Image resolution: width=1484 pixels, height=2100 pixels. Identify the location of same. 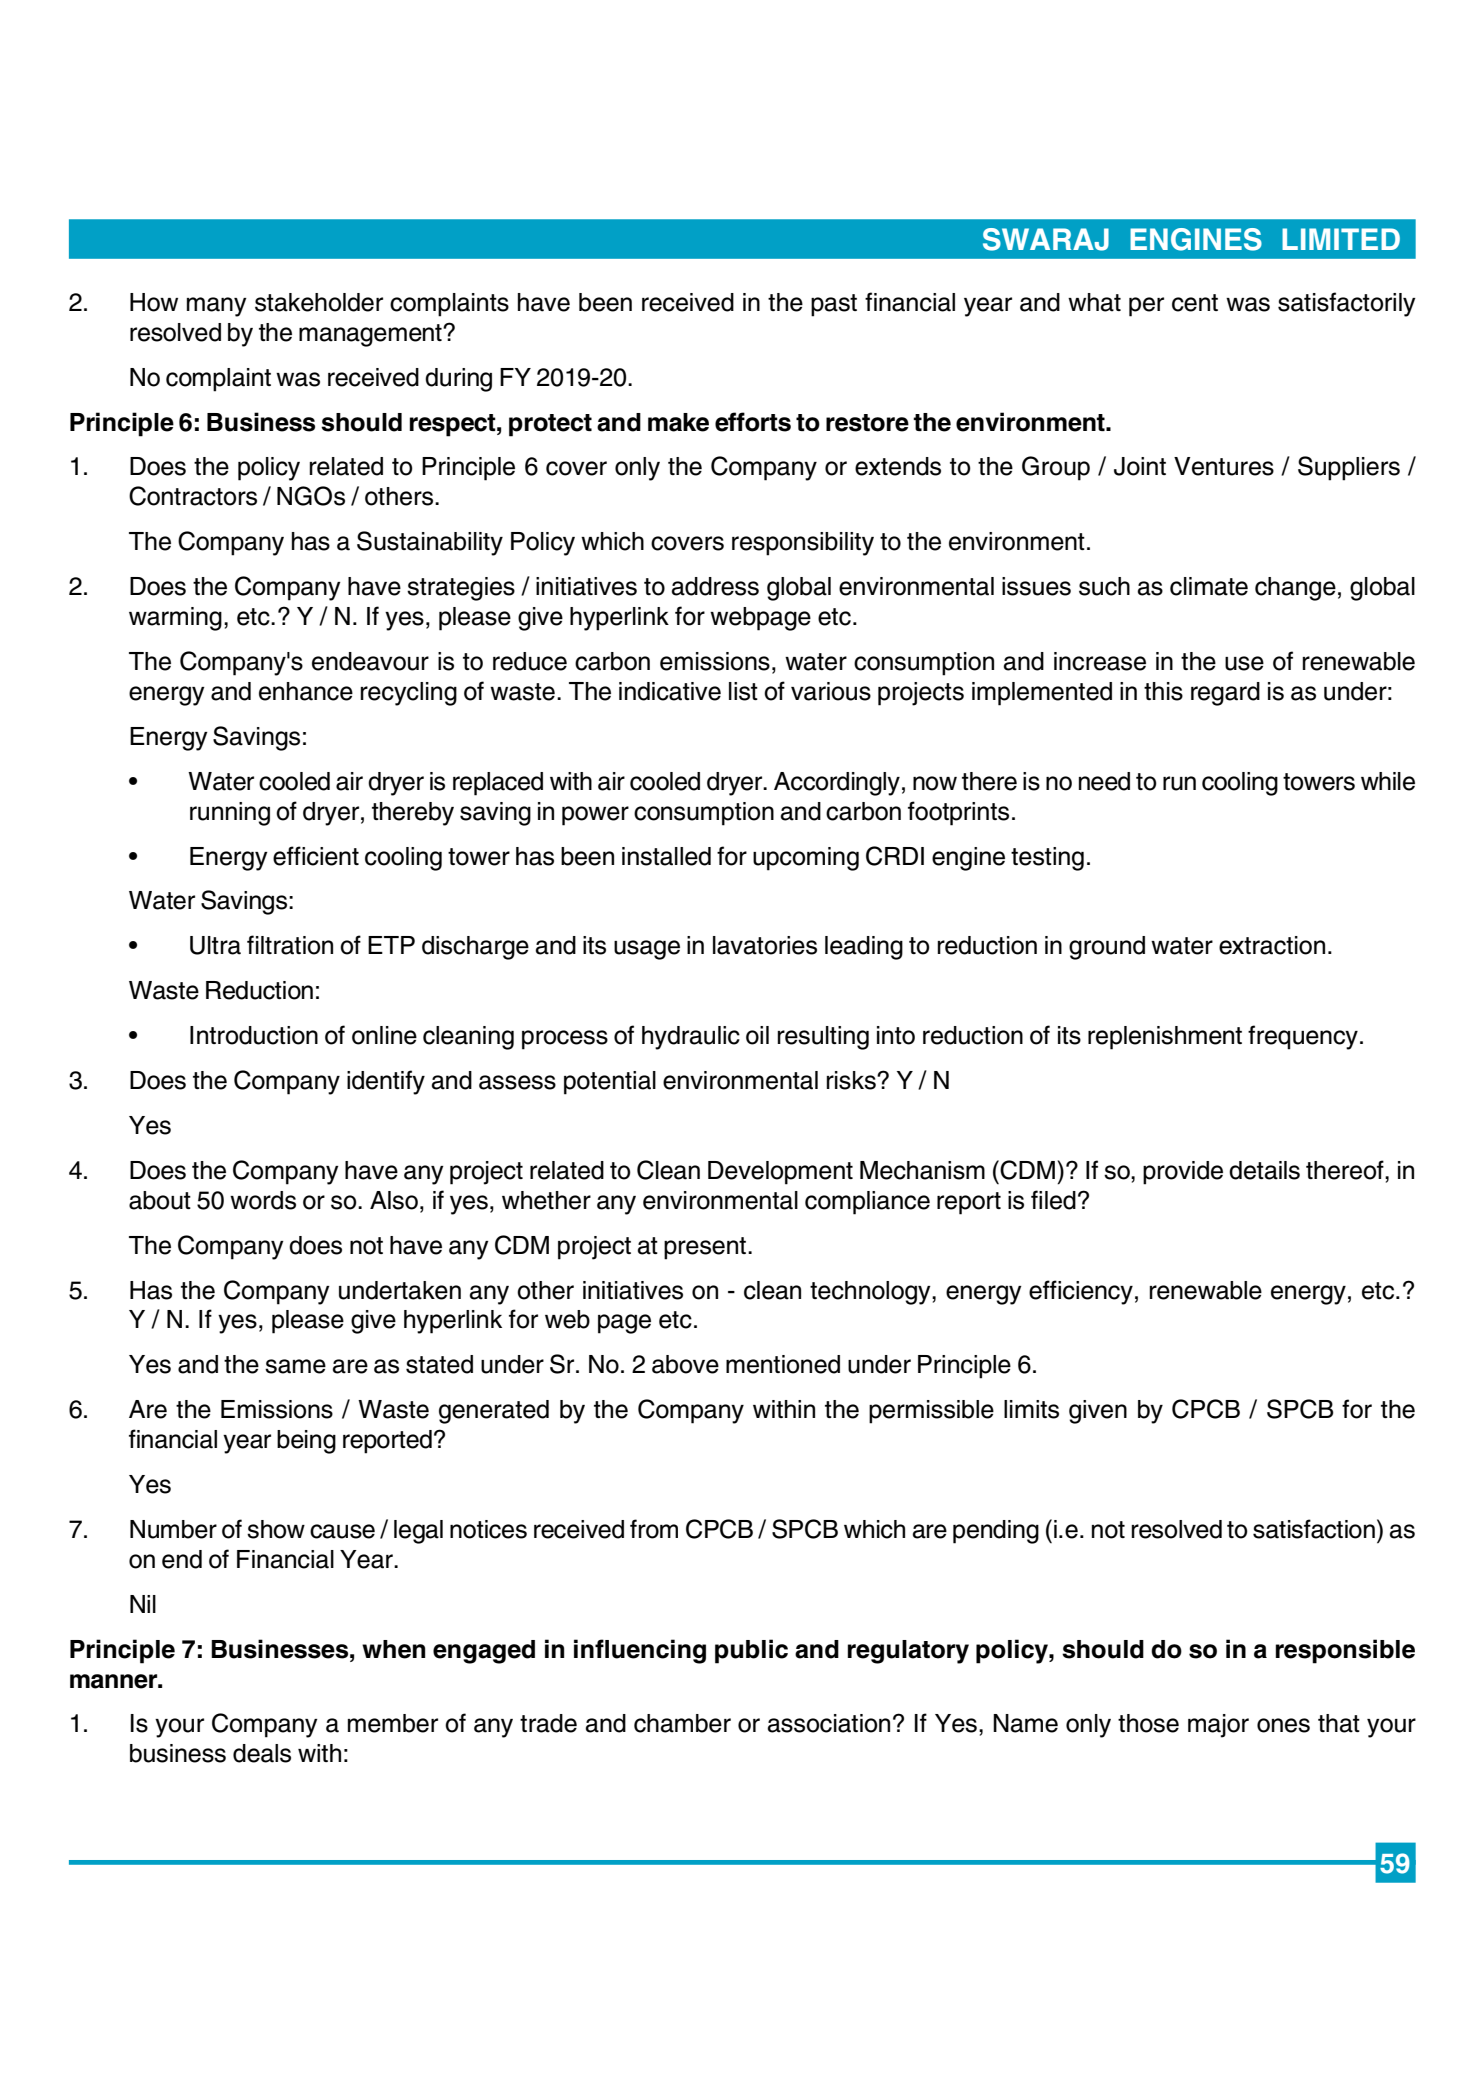
(295, 1366).
